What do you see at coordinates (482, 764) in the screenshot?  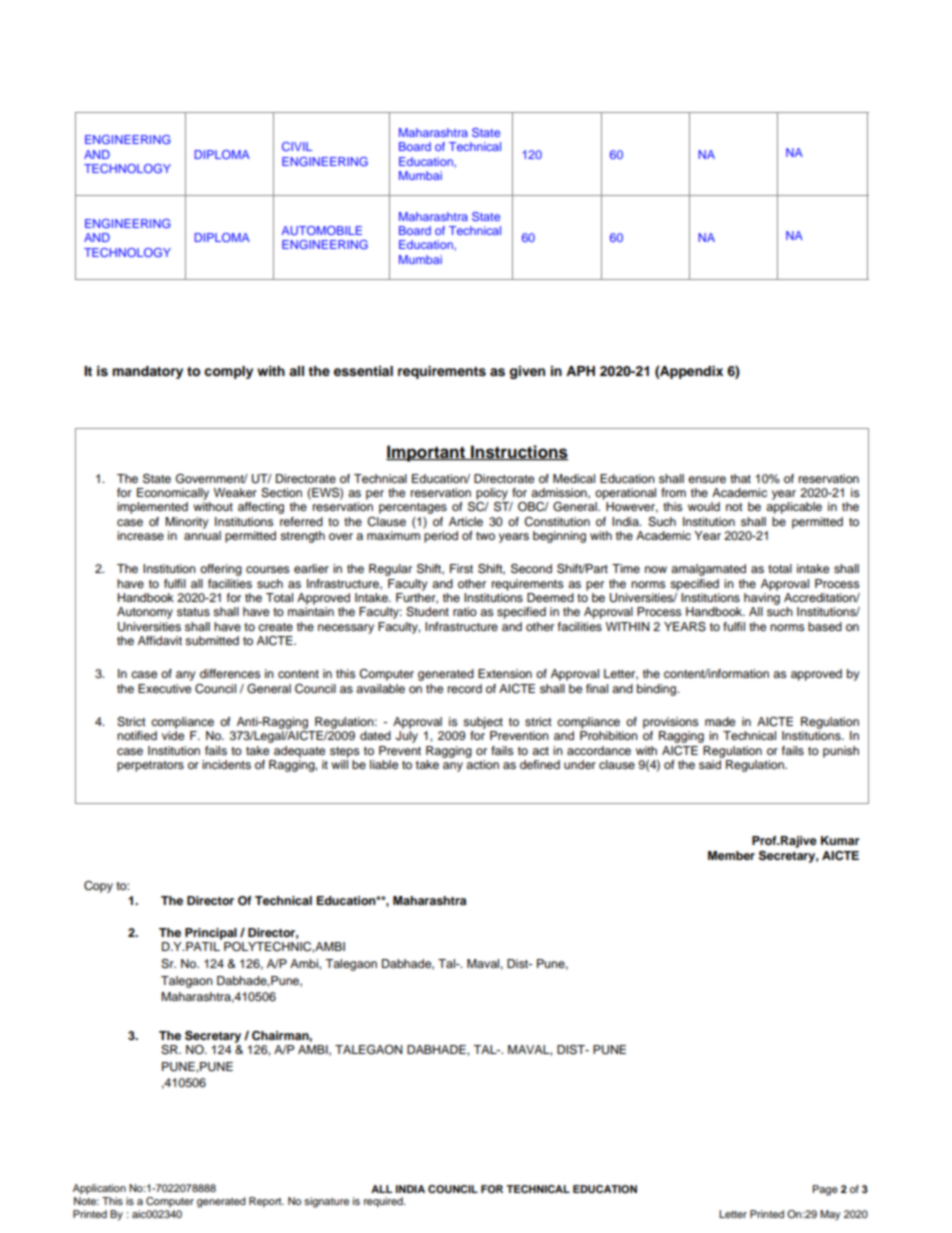 I see `action` at bounding box center [482, 764].
